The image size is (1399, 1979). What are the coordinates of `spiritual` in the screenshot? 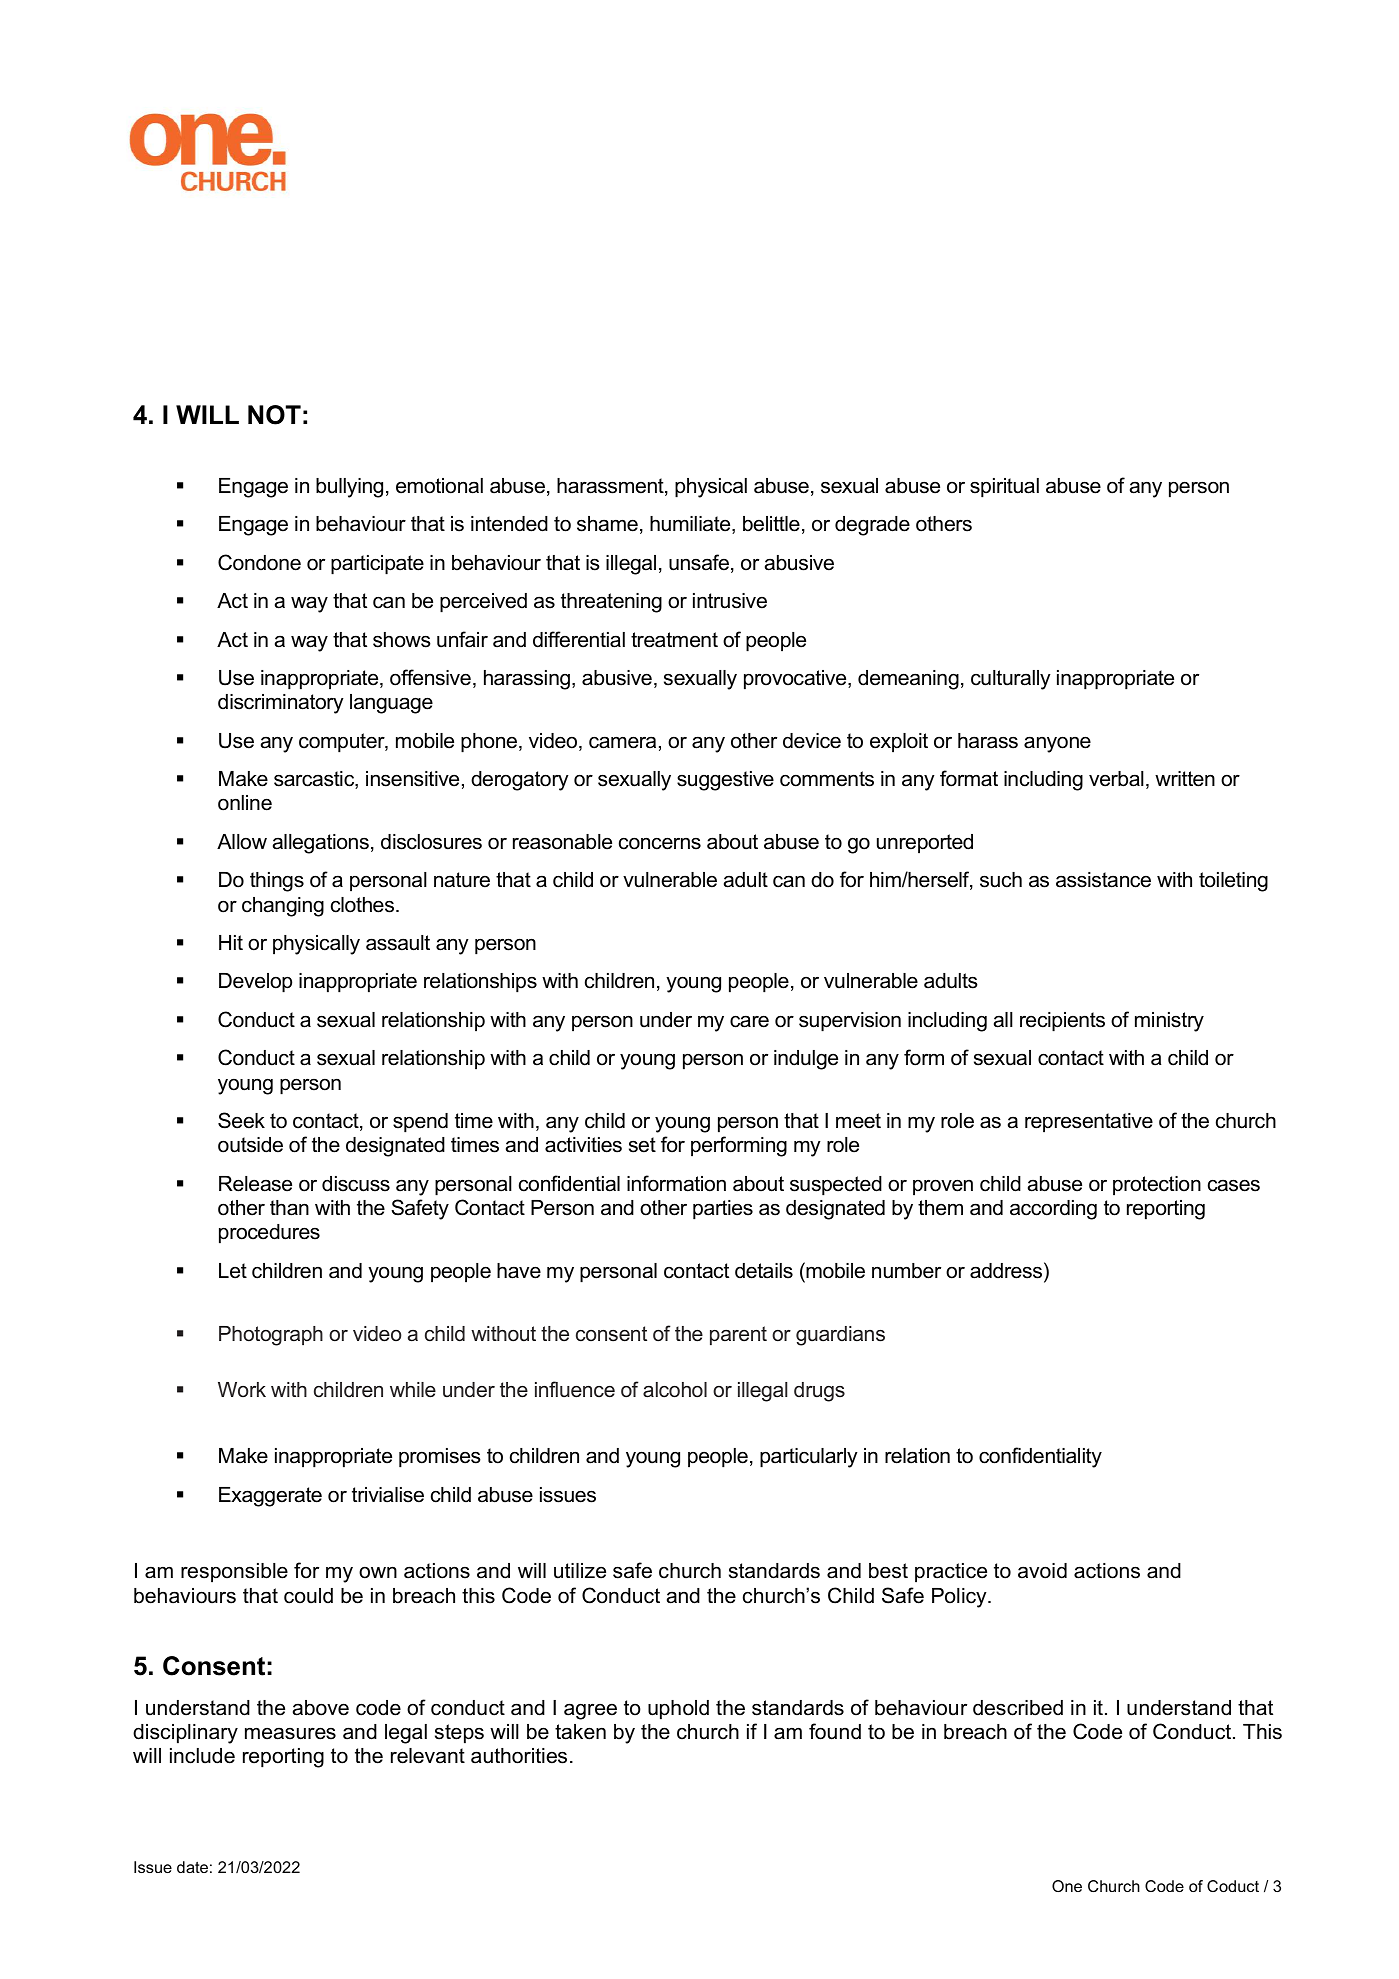 It's located at (1004, 488).
